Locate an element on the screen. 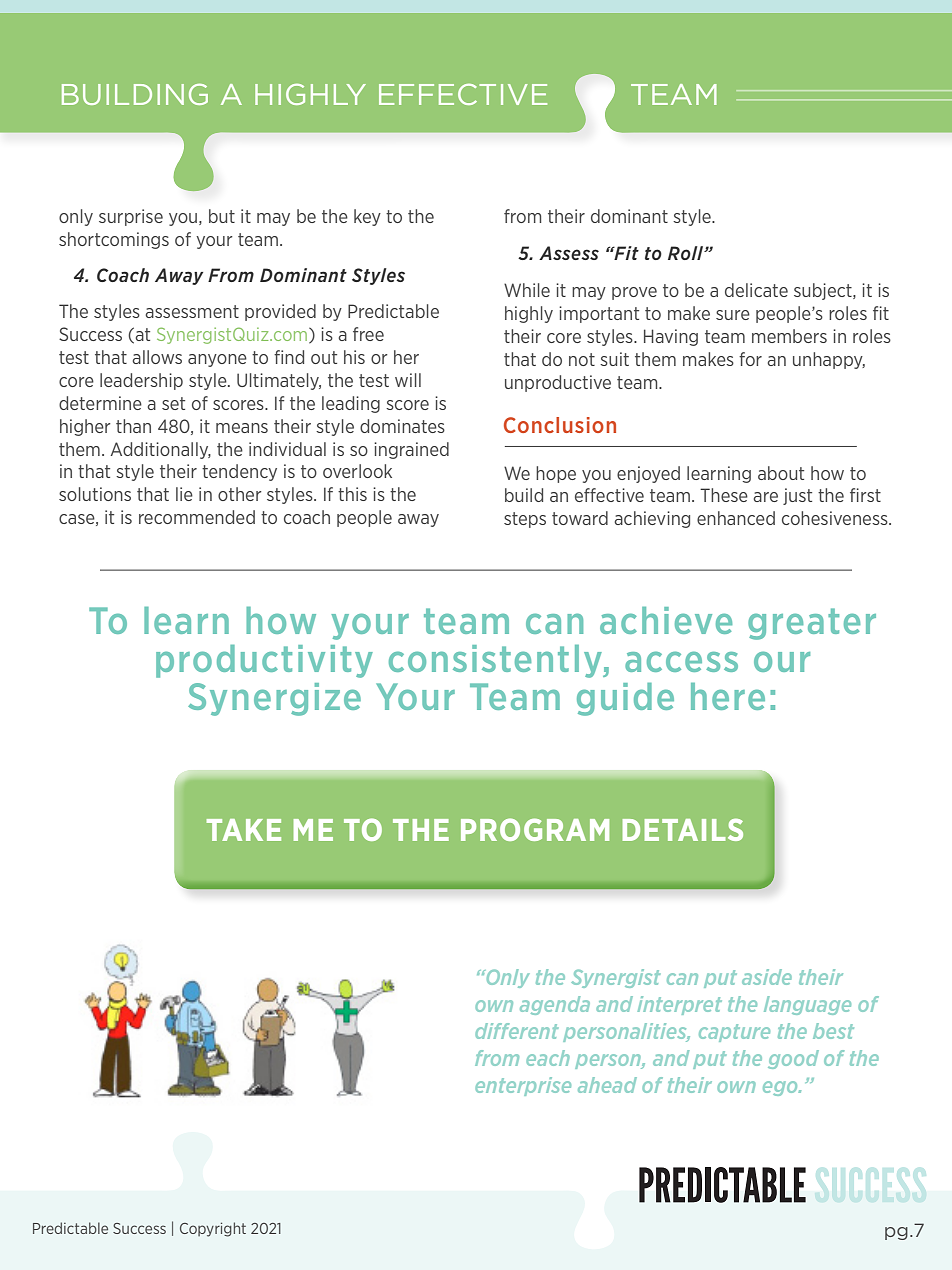 The image size is (952, 1270). Copyright is located at coordinates (213, 1229).
